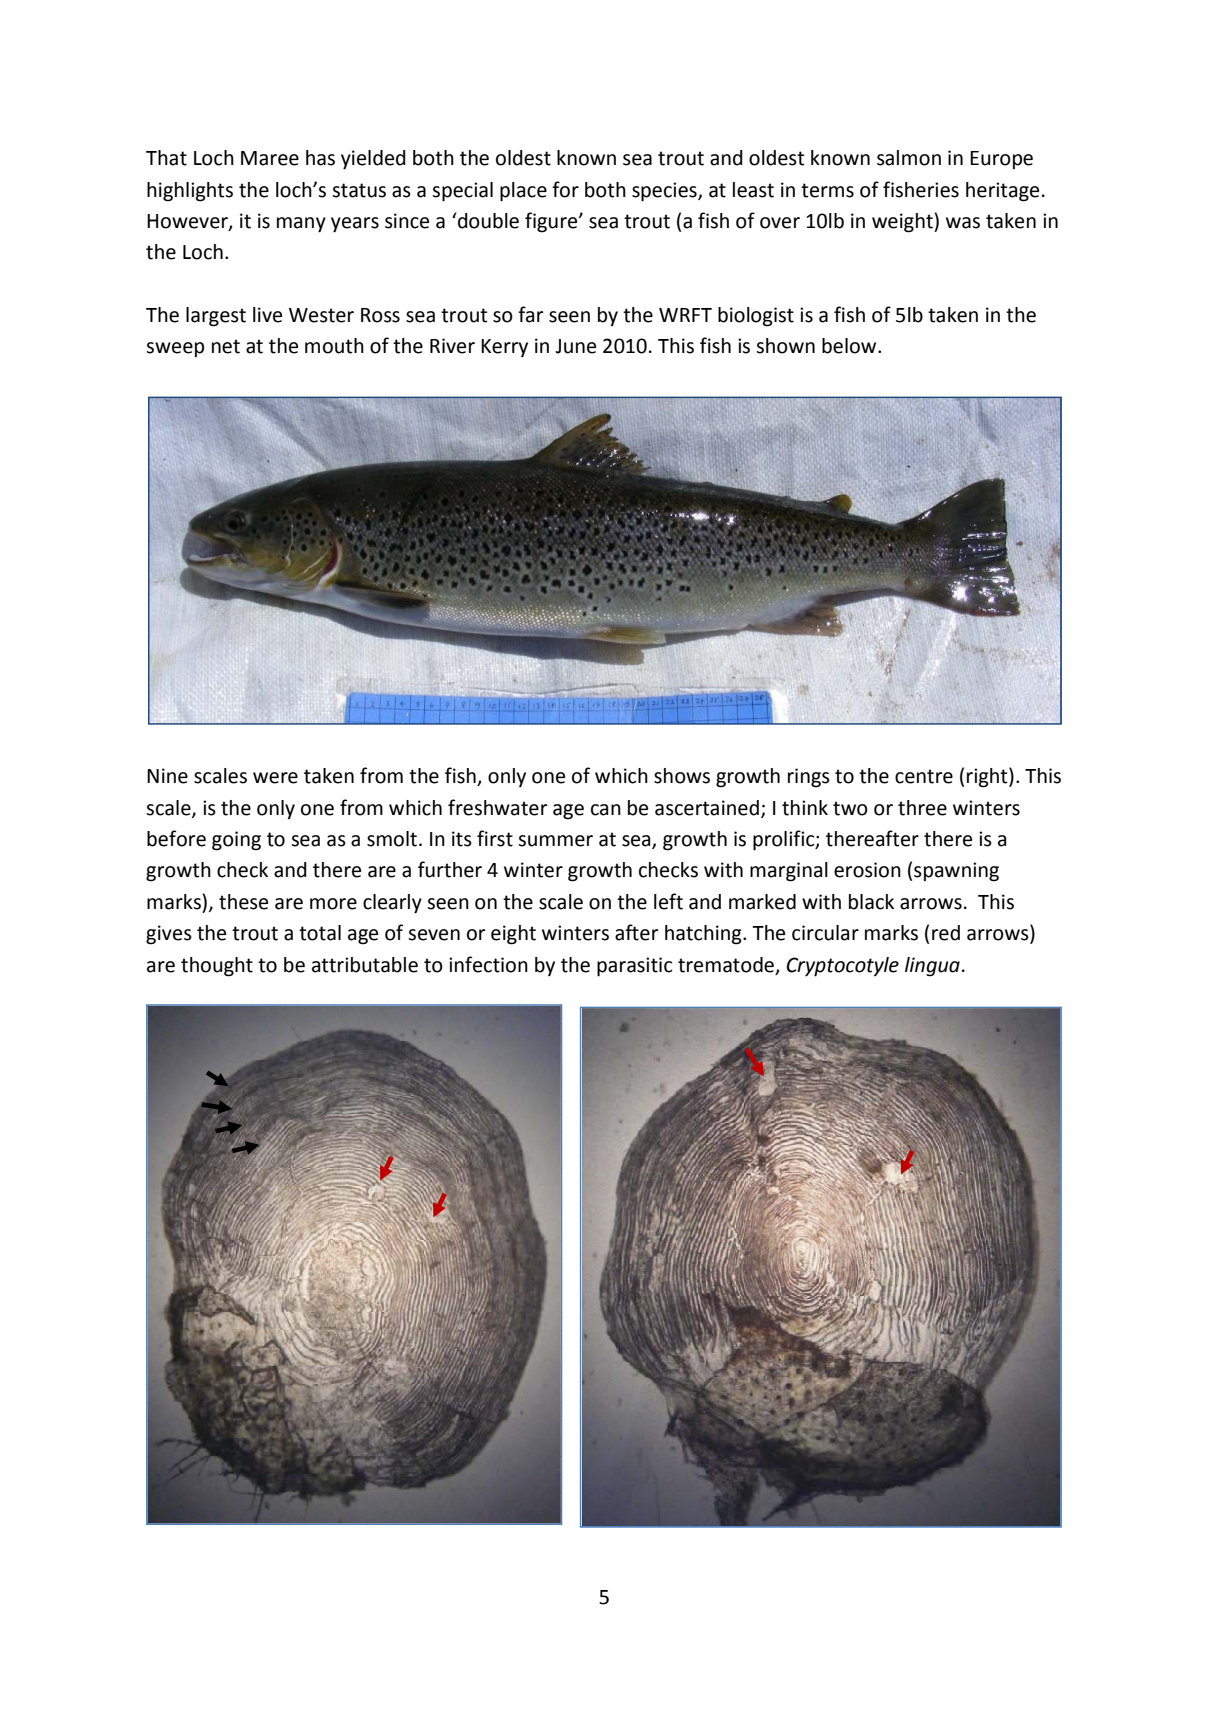 The image size is (1209, 1710). I want to click on net, so click(226, 346).
